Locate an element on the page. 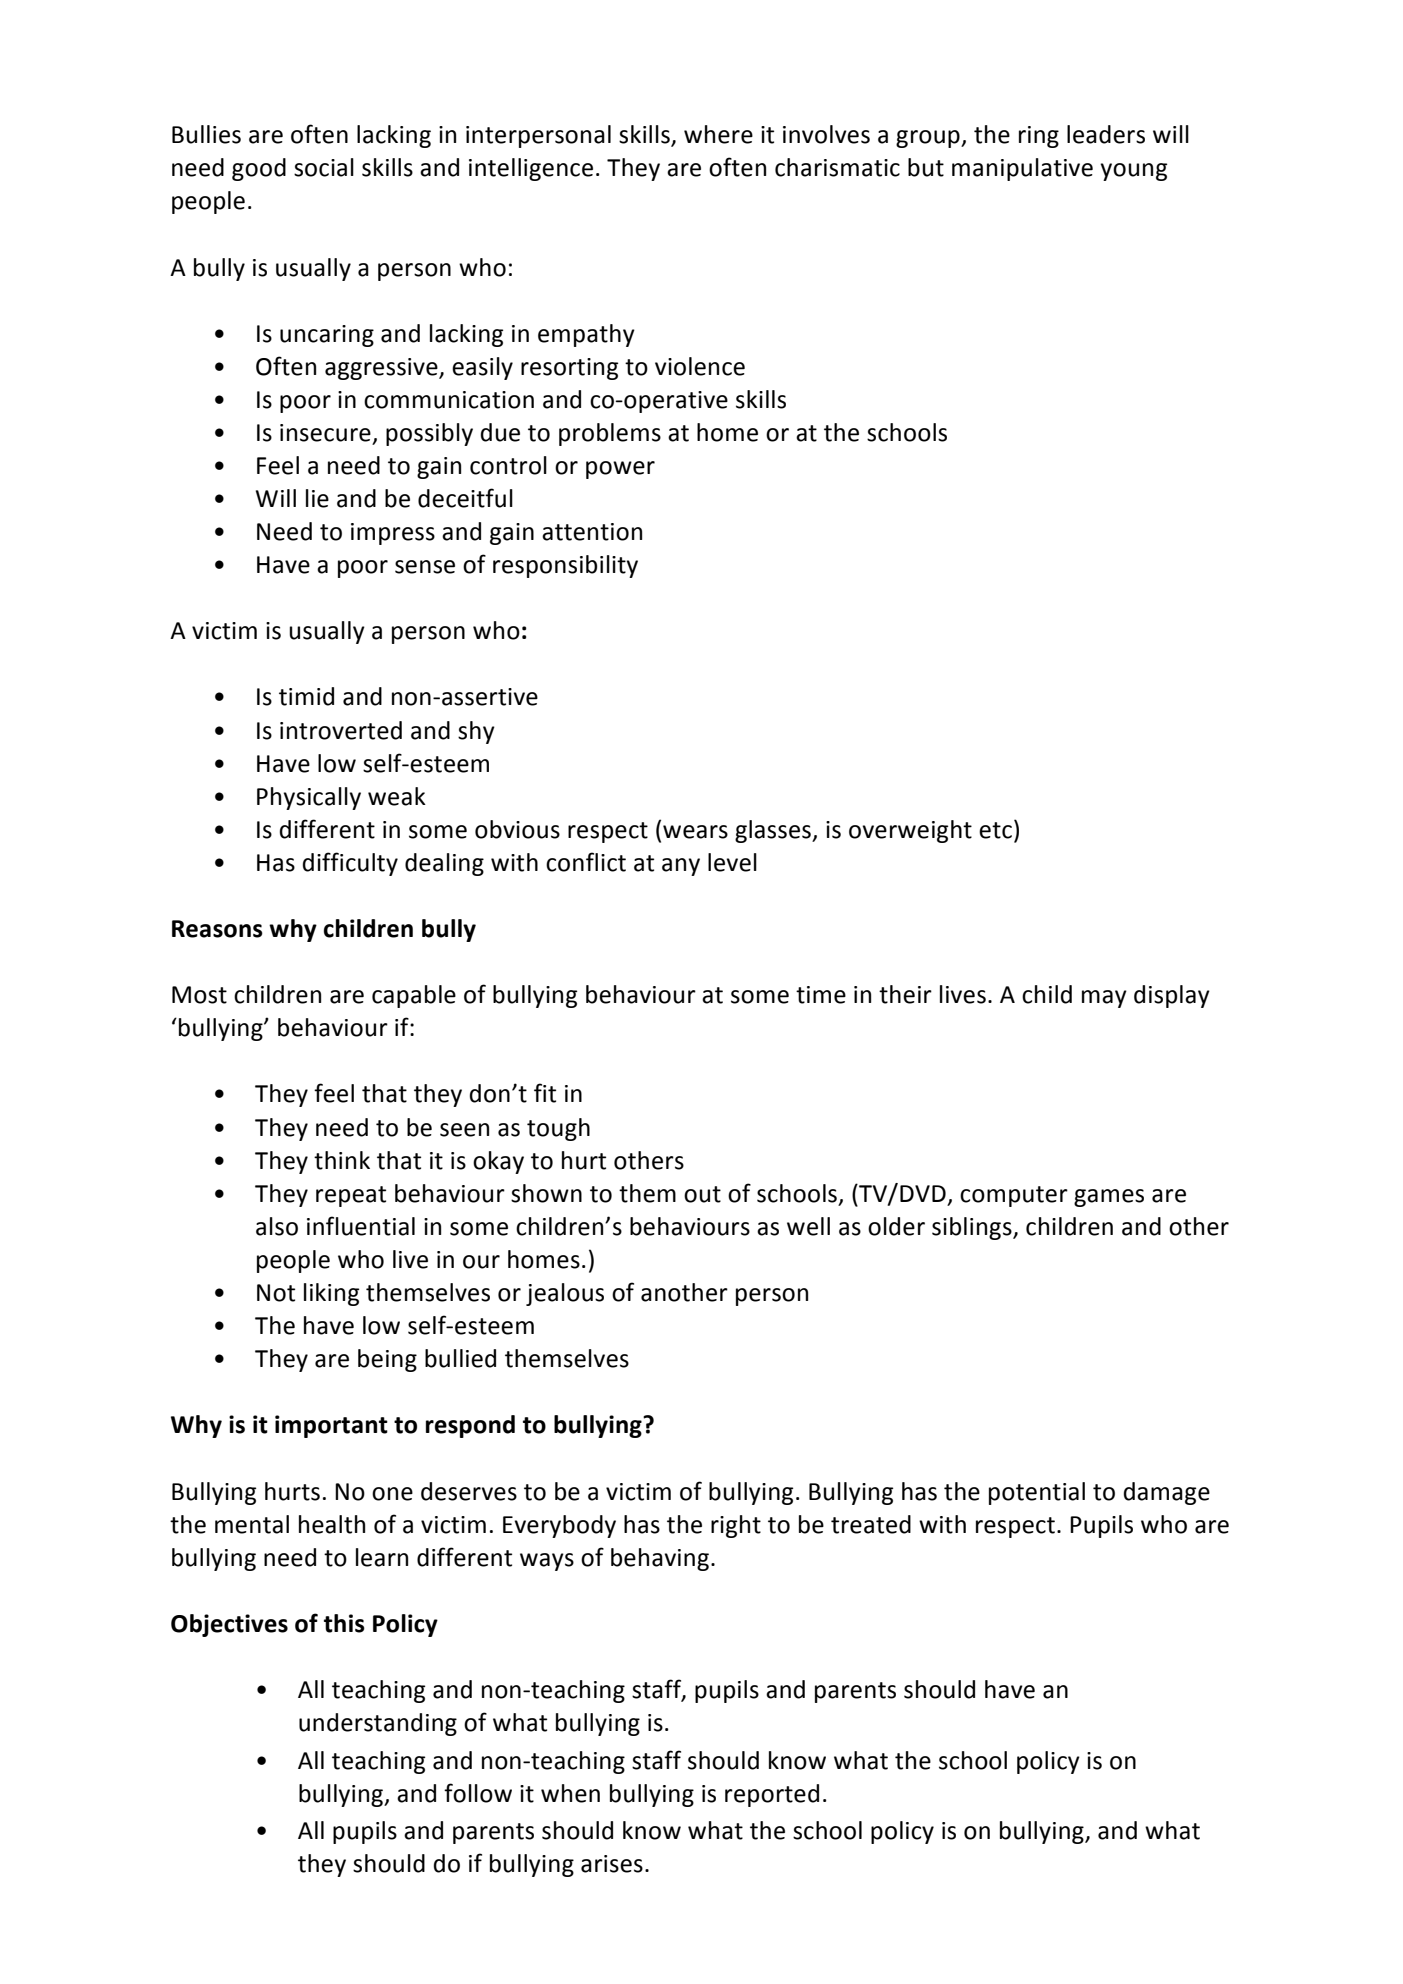 The height and width of the image is (1984, 1403). reported is located at coordinates (772, 1795).
